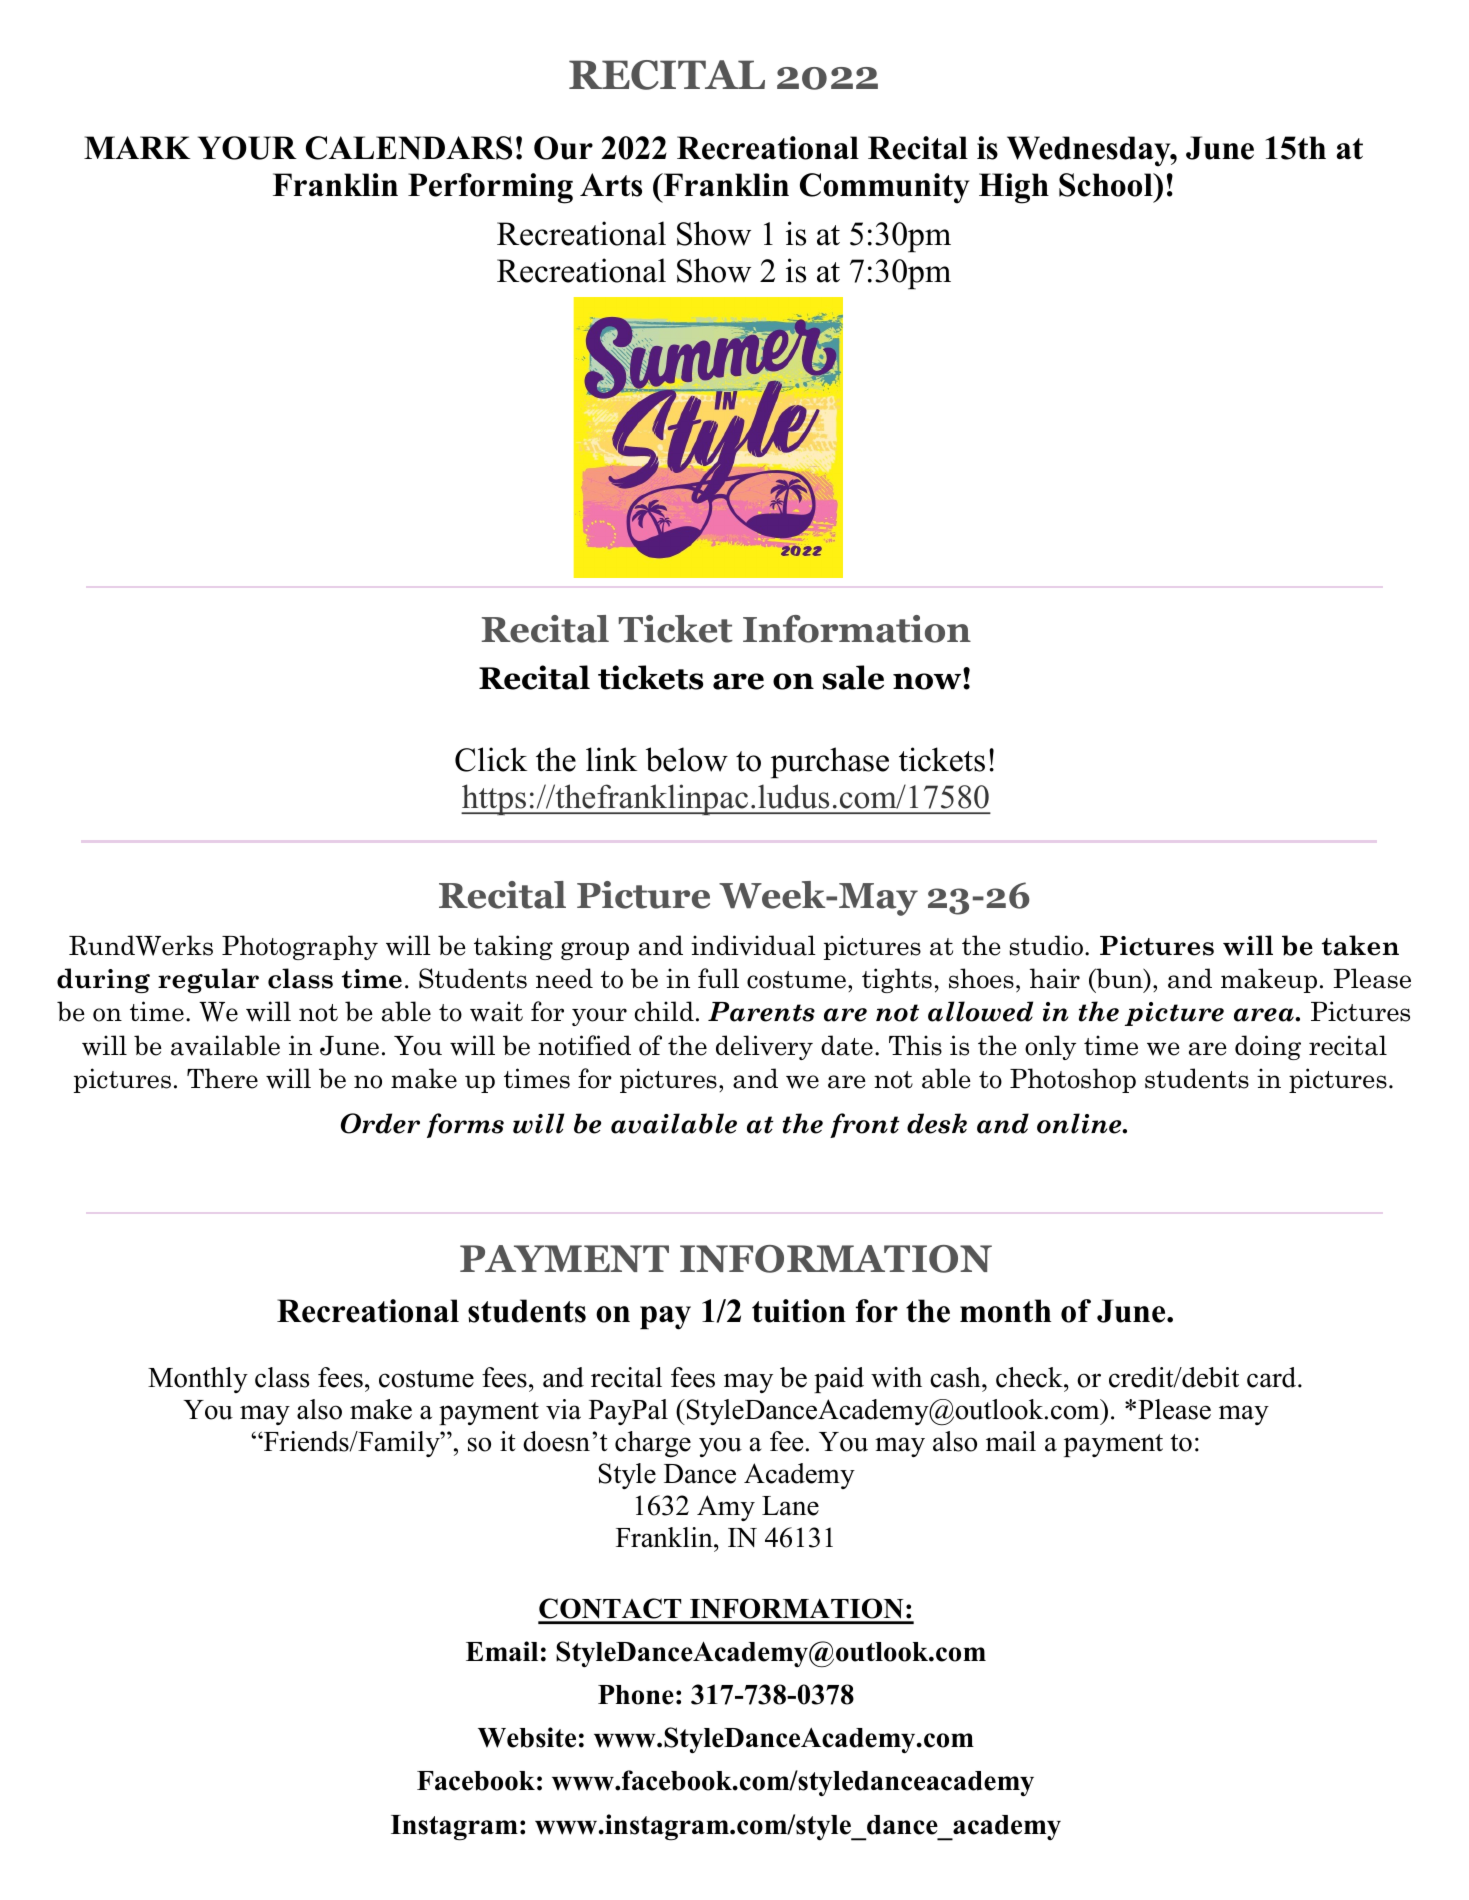 Image resolution: width=1469 pixels, height=1900 pixels. Describe the element at coordinates (1107, 185) in the document. I see `School` at that location.
